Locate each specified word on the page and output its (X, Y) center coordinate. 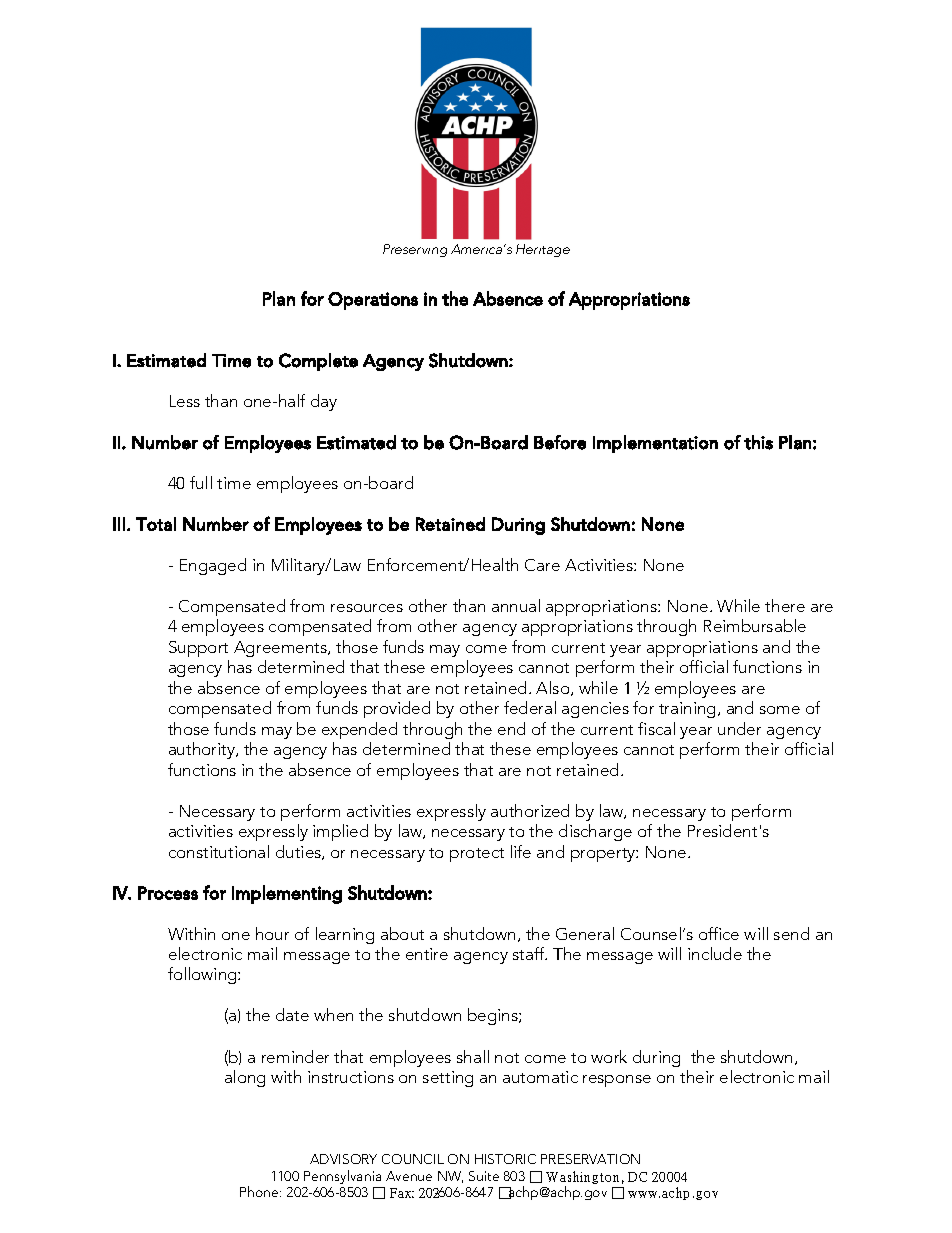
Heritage (543, 250)
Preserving (415, 250)
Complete (318, 362)
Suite (484, 1176)
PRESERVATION (590, 1159)
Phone (260, 1191)
